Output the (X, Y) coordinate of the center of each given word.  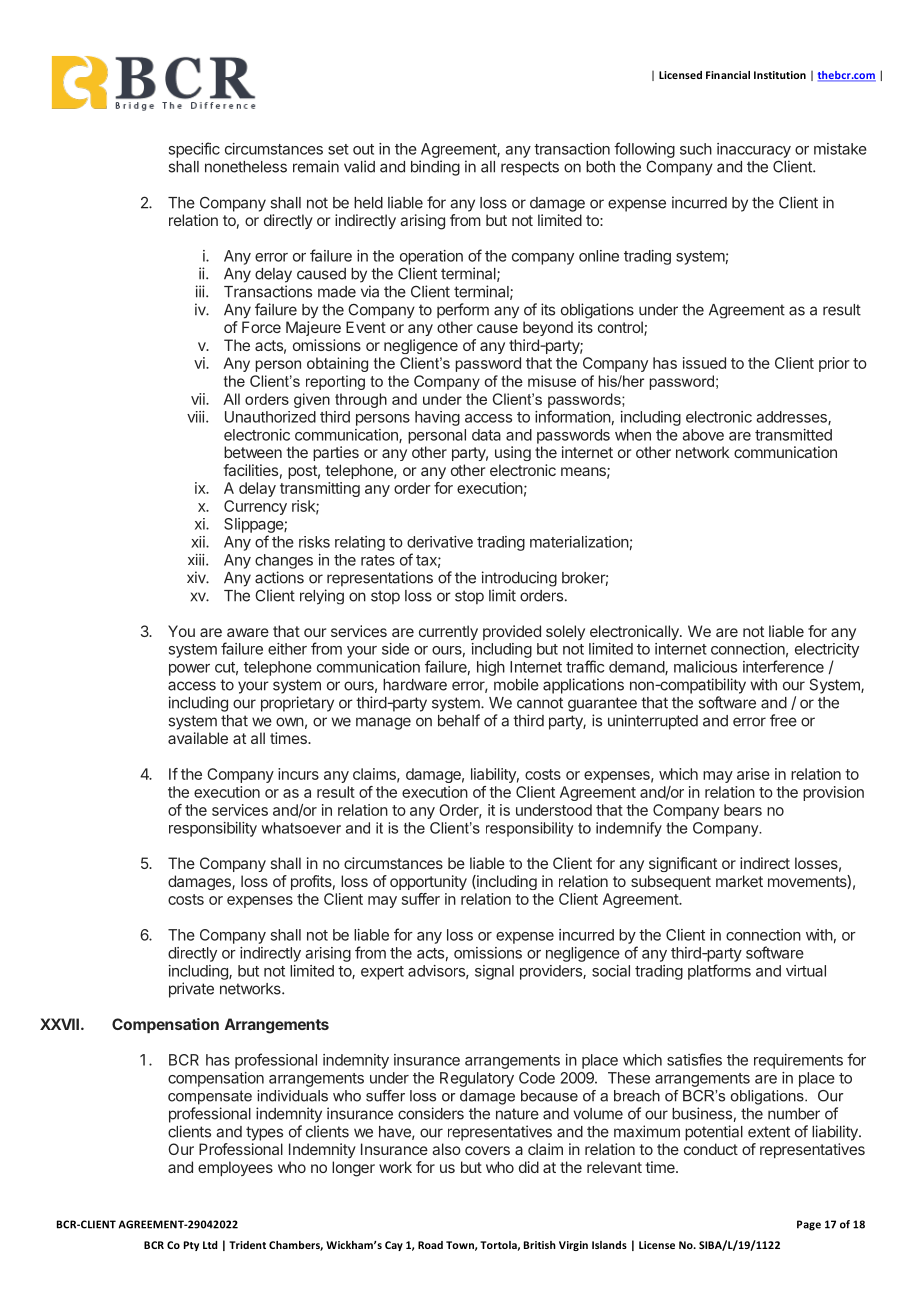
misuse (552, 381)
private (191, 990)
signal (494, 972)
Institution (780, 75)
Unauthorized (270, 417)
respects (530, 168)
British (540, 1245)
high (491, 668)
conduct (711, 1149)
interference (783, 666)
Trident (247, 1245)
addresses (792, 418)
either (287, 649)
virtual (806, 971)
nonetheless (246, 167)
